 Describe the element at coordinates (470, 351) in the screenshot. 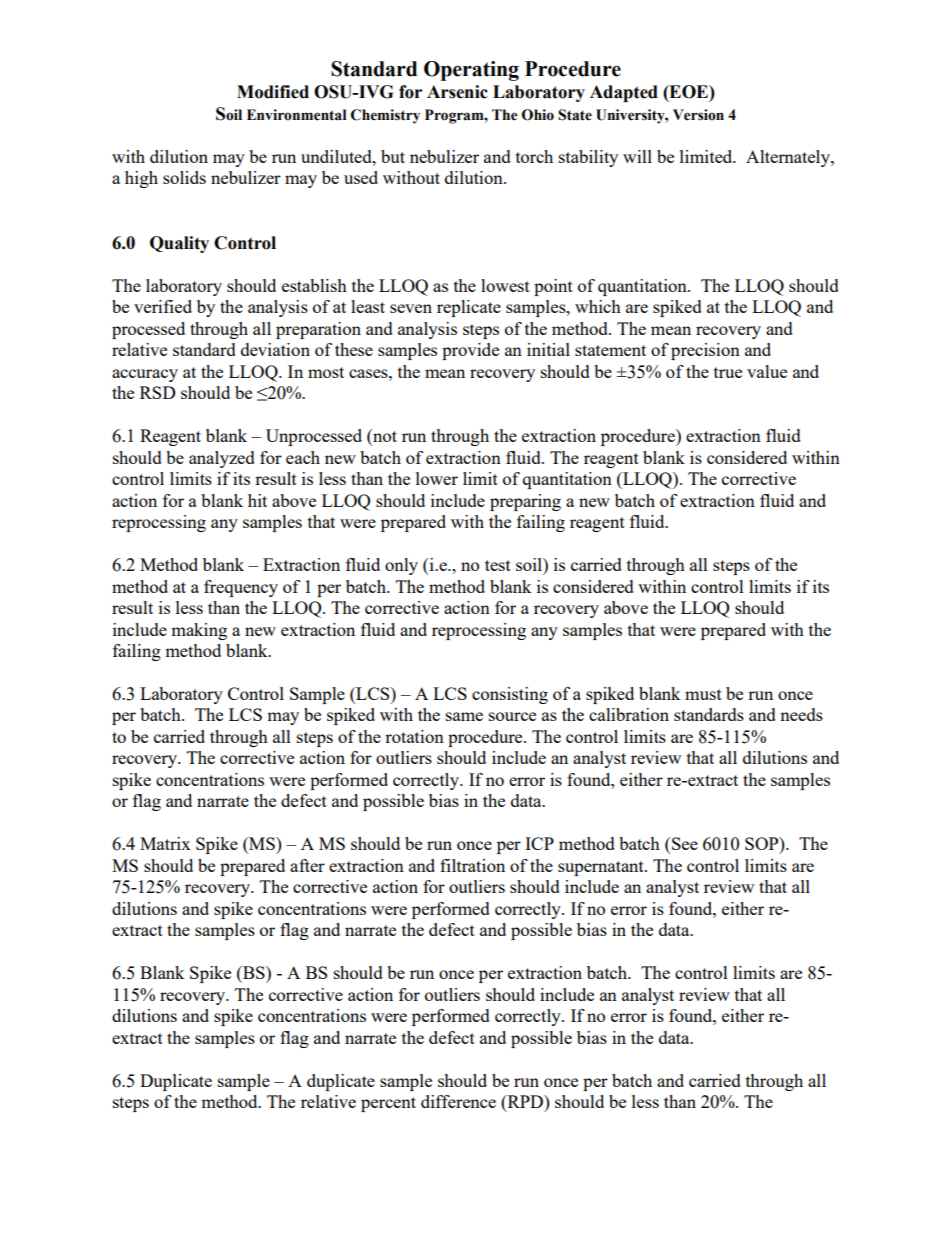

I see `provide` at that location.
